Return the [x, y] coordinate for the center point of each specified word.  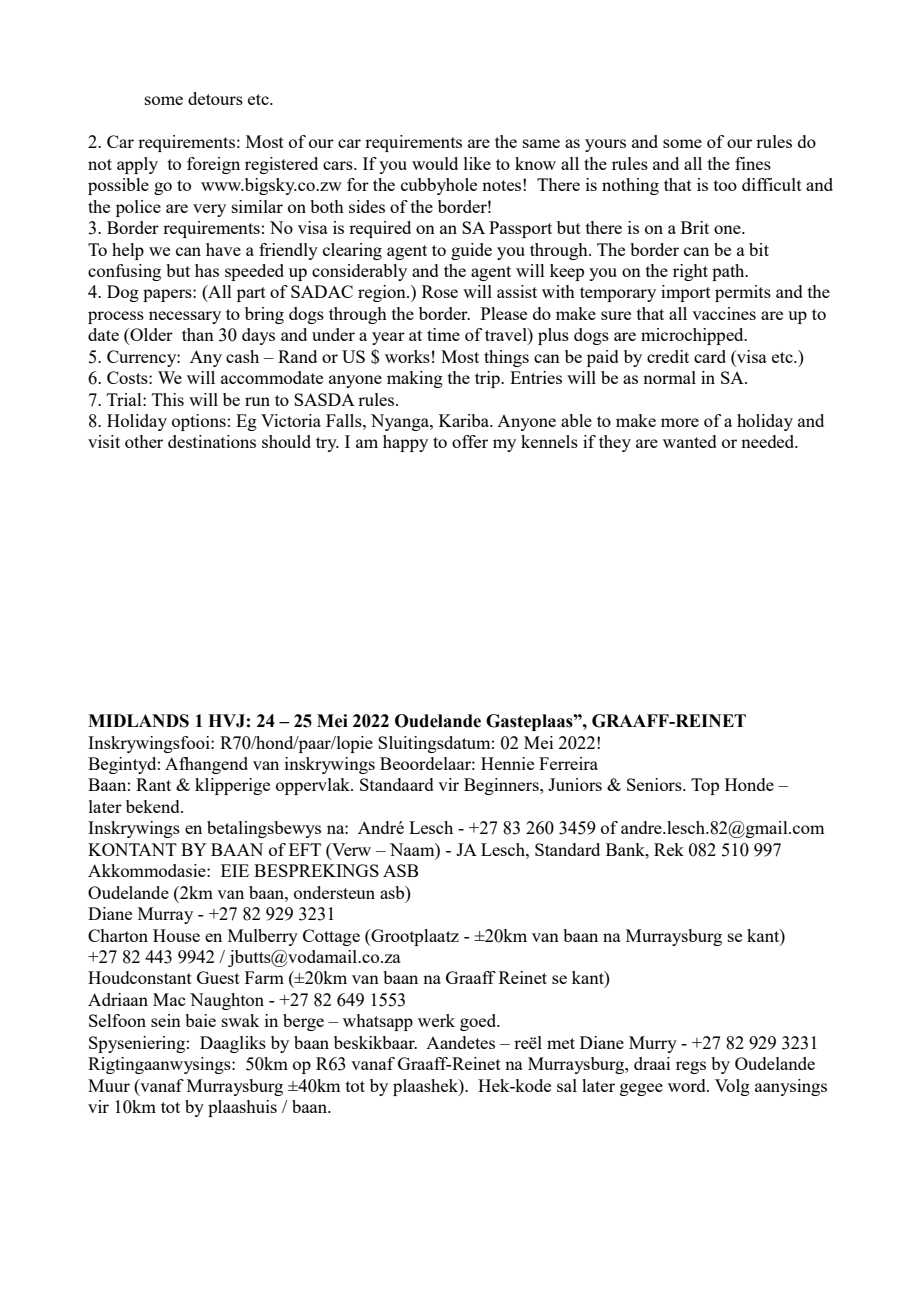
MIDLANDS [138, 721]
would [435, 163]
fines [753, 163]
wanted [690, 441]
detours [215, 98]
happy [405, 443]
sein [166, 1020]
